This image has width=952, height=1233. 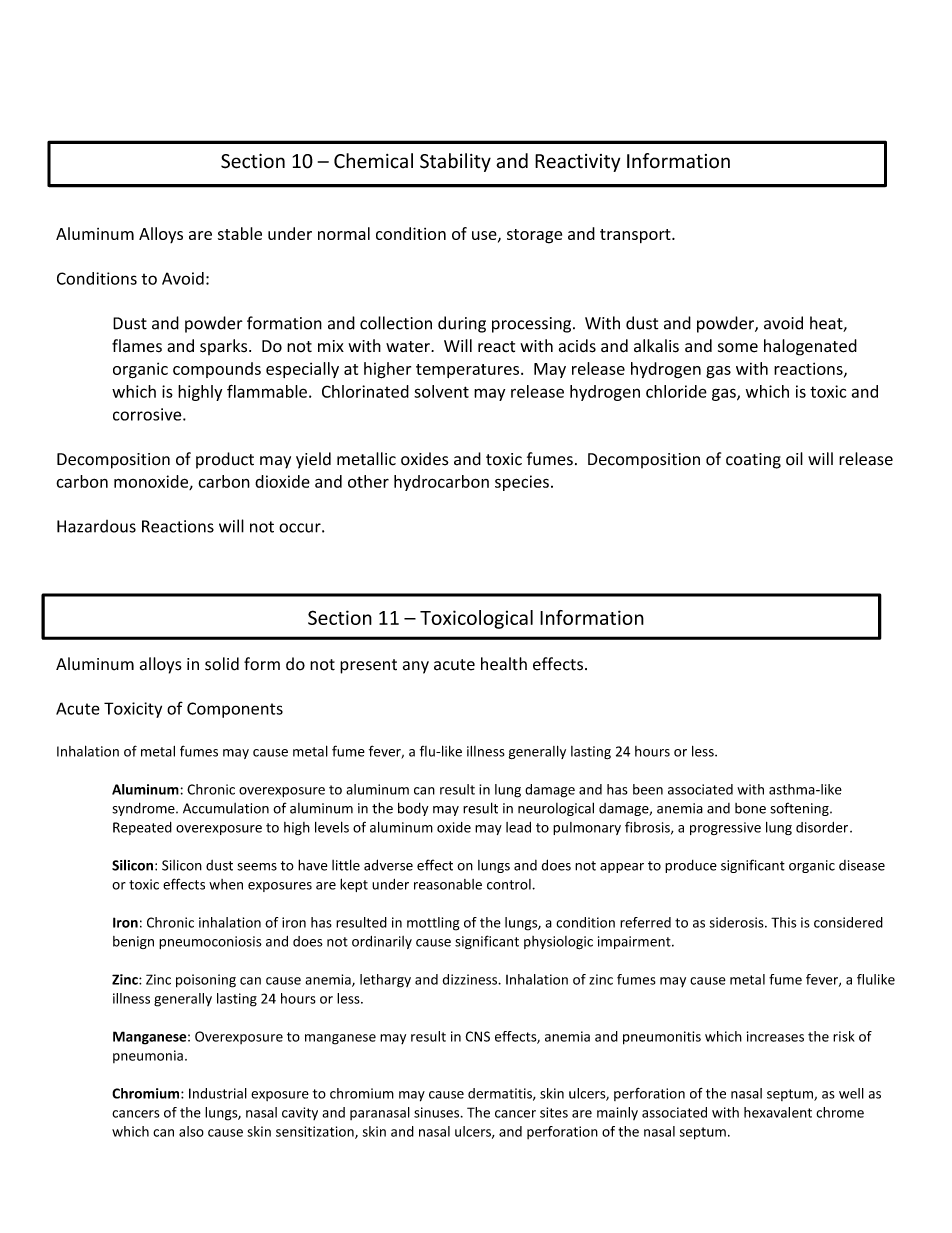 What do you see at coordinates (750, 808) in the image?
I see `bone` at bounding box center [750, 808].
